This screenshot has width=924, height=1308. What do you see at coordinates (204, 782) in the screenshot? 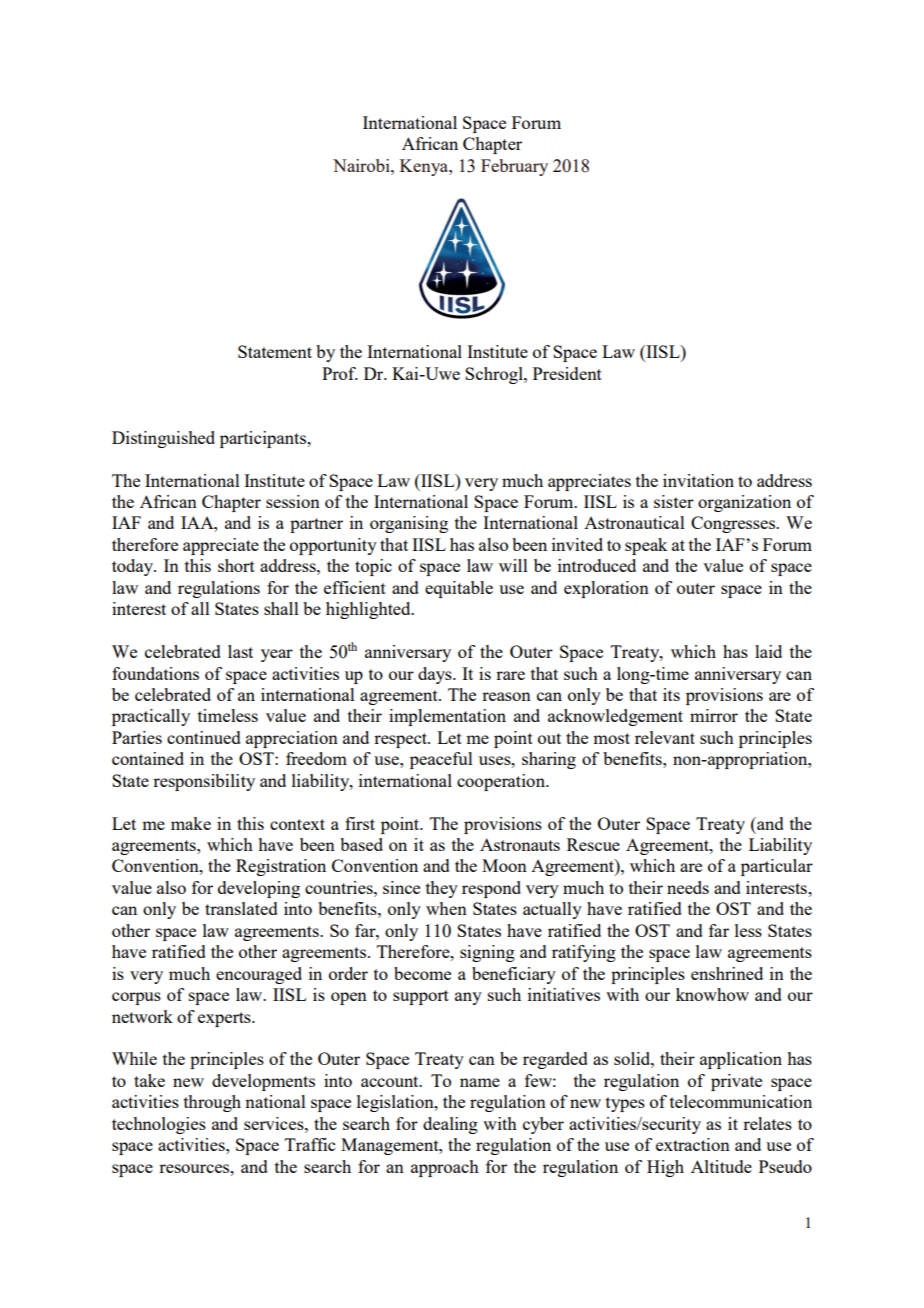
I see `responsibility` at bounding box center [204, 782].
